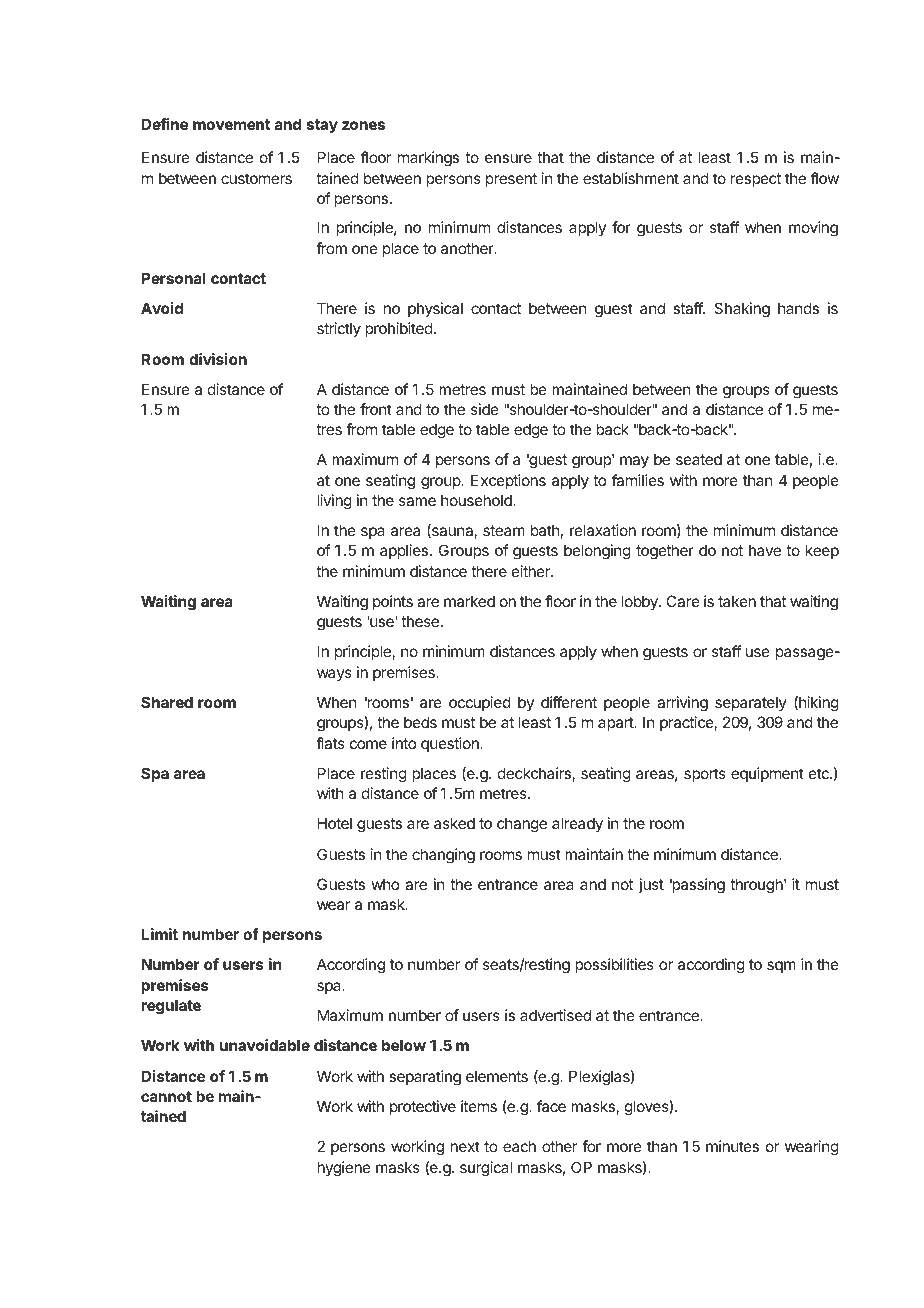 The image size is (924, 1308). Describe the element at coordinates (737, 601) in the screenshot. I see `taken` at that location.
